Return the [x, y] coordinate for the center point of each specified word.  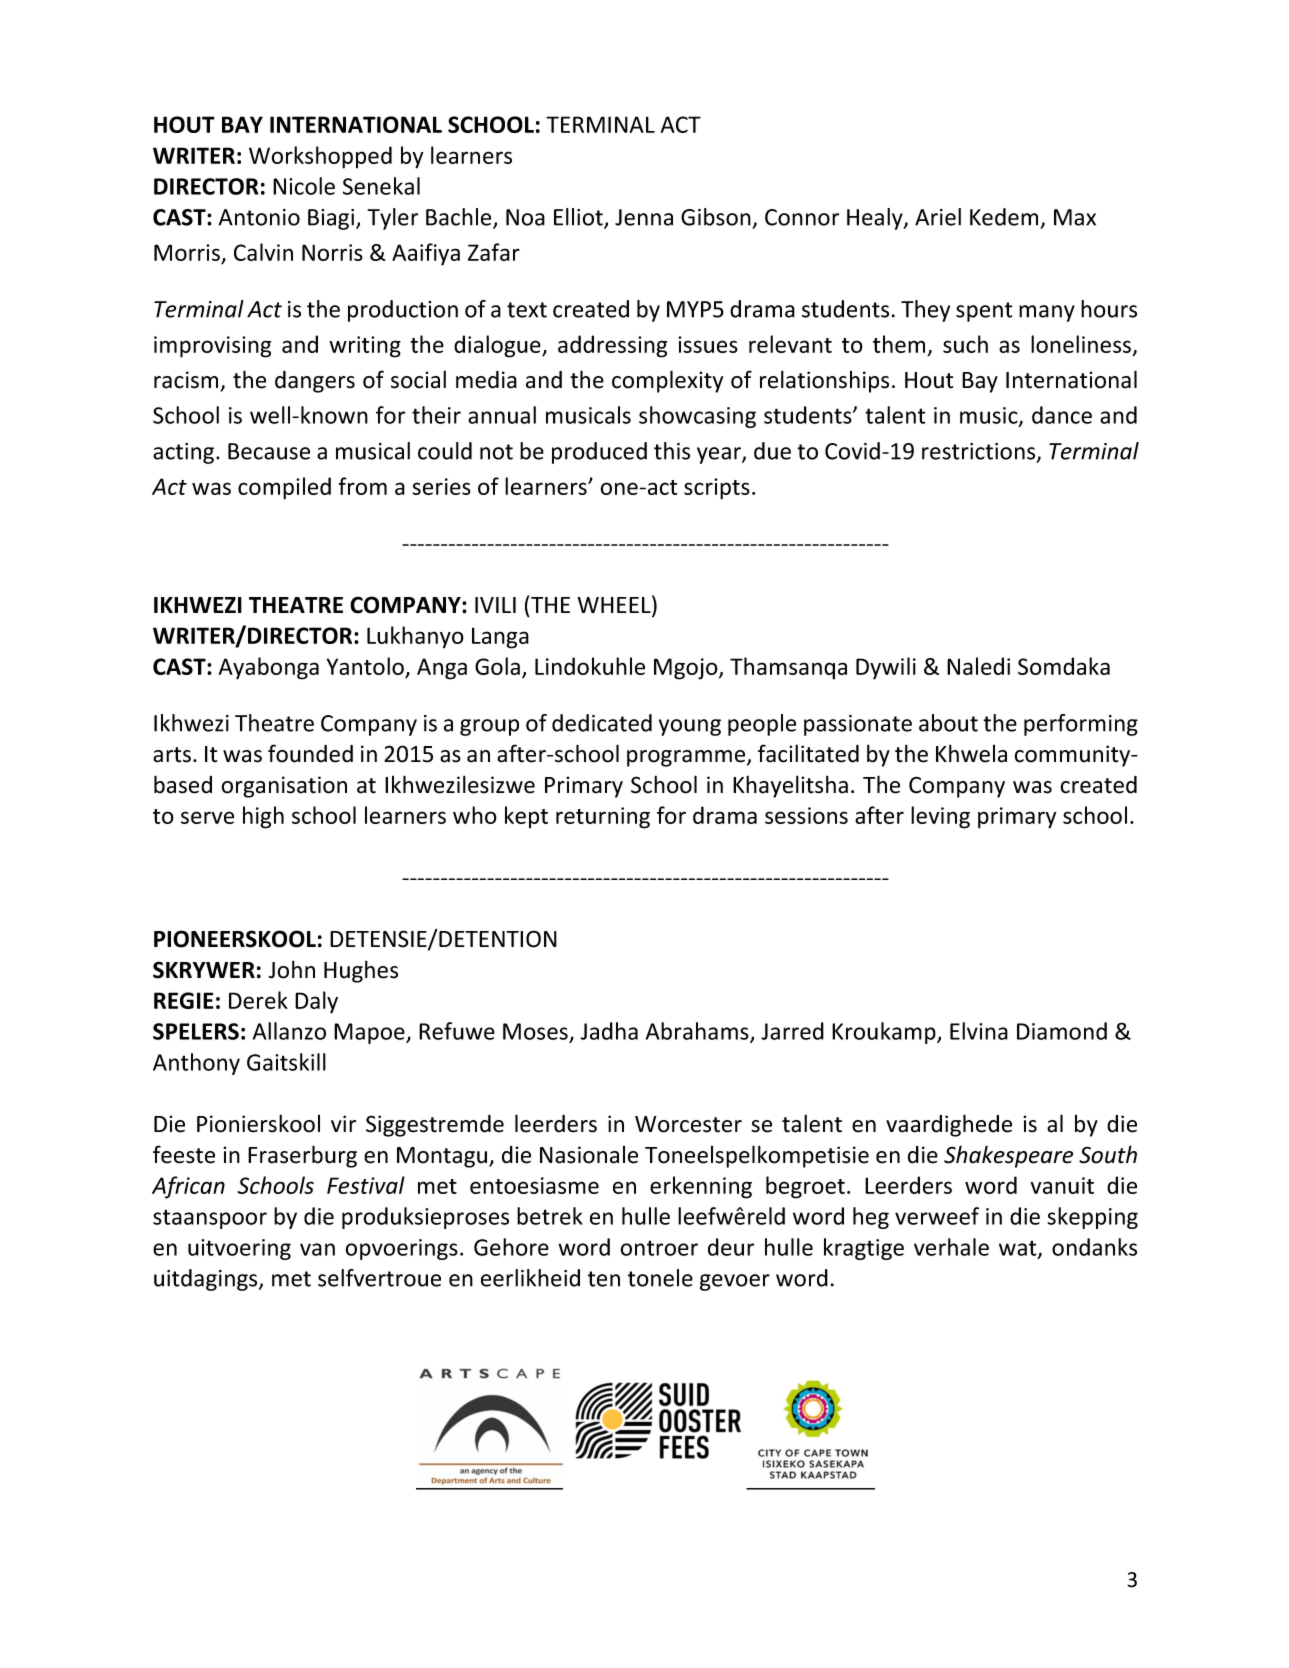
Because [269, 451]
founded [310, 753]
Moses [535, 1031]
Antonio [259, 217]
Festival [366, 1185]
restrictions [980, 452]
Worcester [688, 1124]
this [672, 451]
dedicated [602, 723]
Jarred [792, 1031]
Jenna [644, 217]
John [291, 969]
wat [1019, 1249]
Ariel [938, 217]
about [948, 723]
